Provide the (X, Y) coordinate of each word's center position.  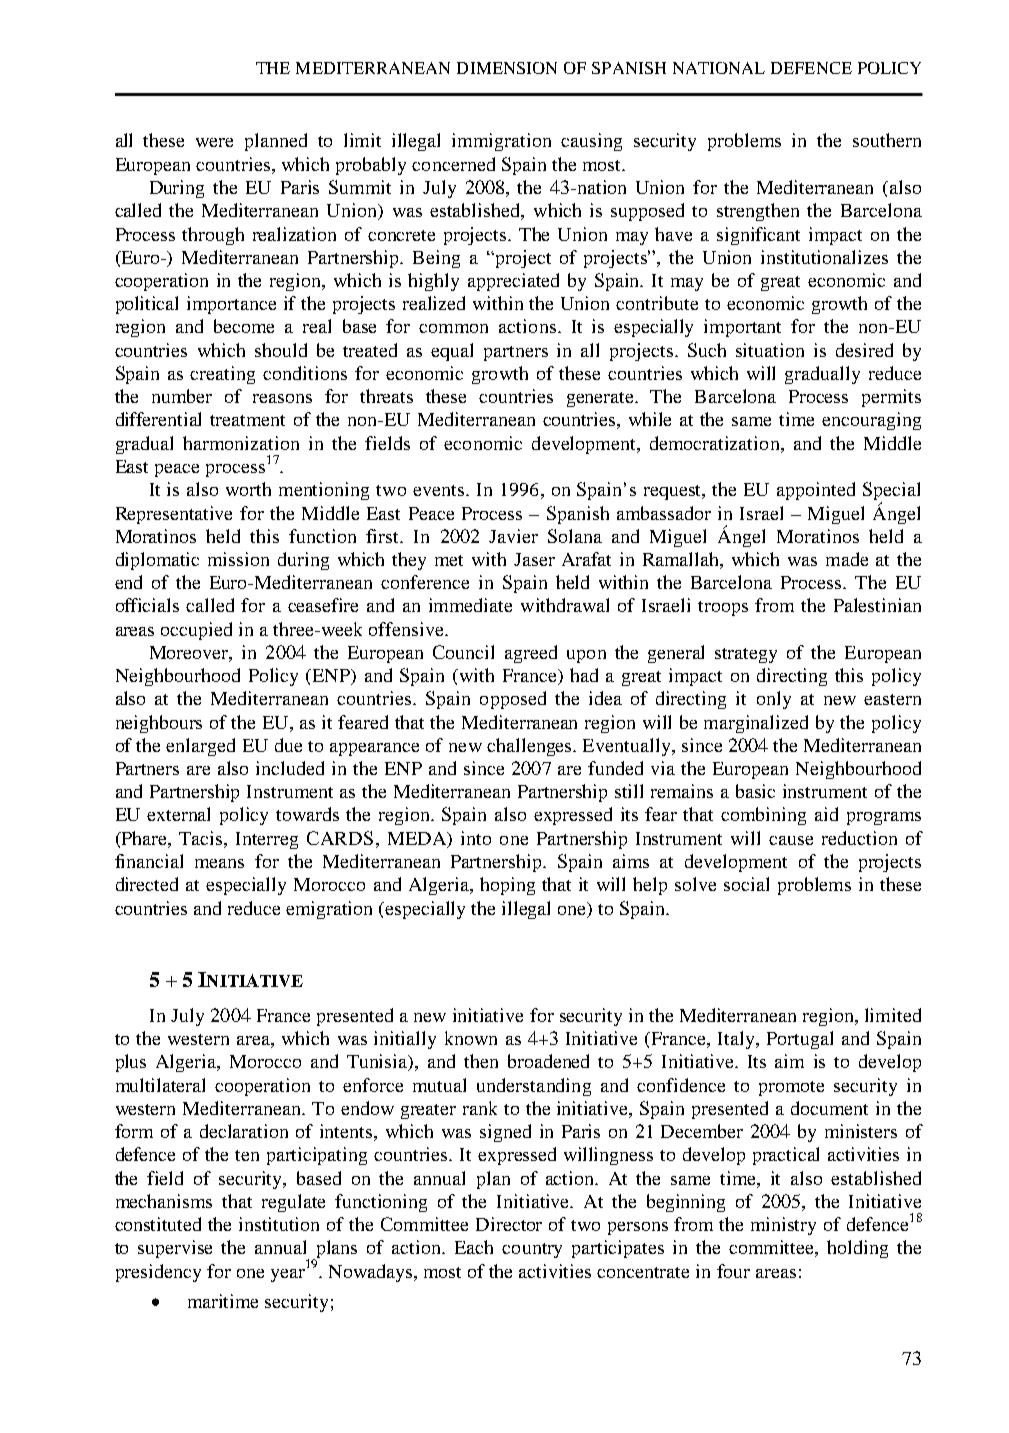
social (746, 884)
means (219, 863)
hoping (507, 886)
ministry (783, 1226)
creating (222, 375)
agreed (531, 654)
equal (452, 352)
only (774, 700)
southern (887, 140)
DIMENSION (507, 68)
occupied (196, 631)
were (214, 142)
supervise (175, 1249)
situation (770, 350)
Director (509, 1224)
